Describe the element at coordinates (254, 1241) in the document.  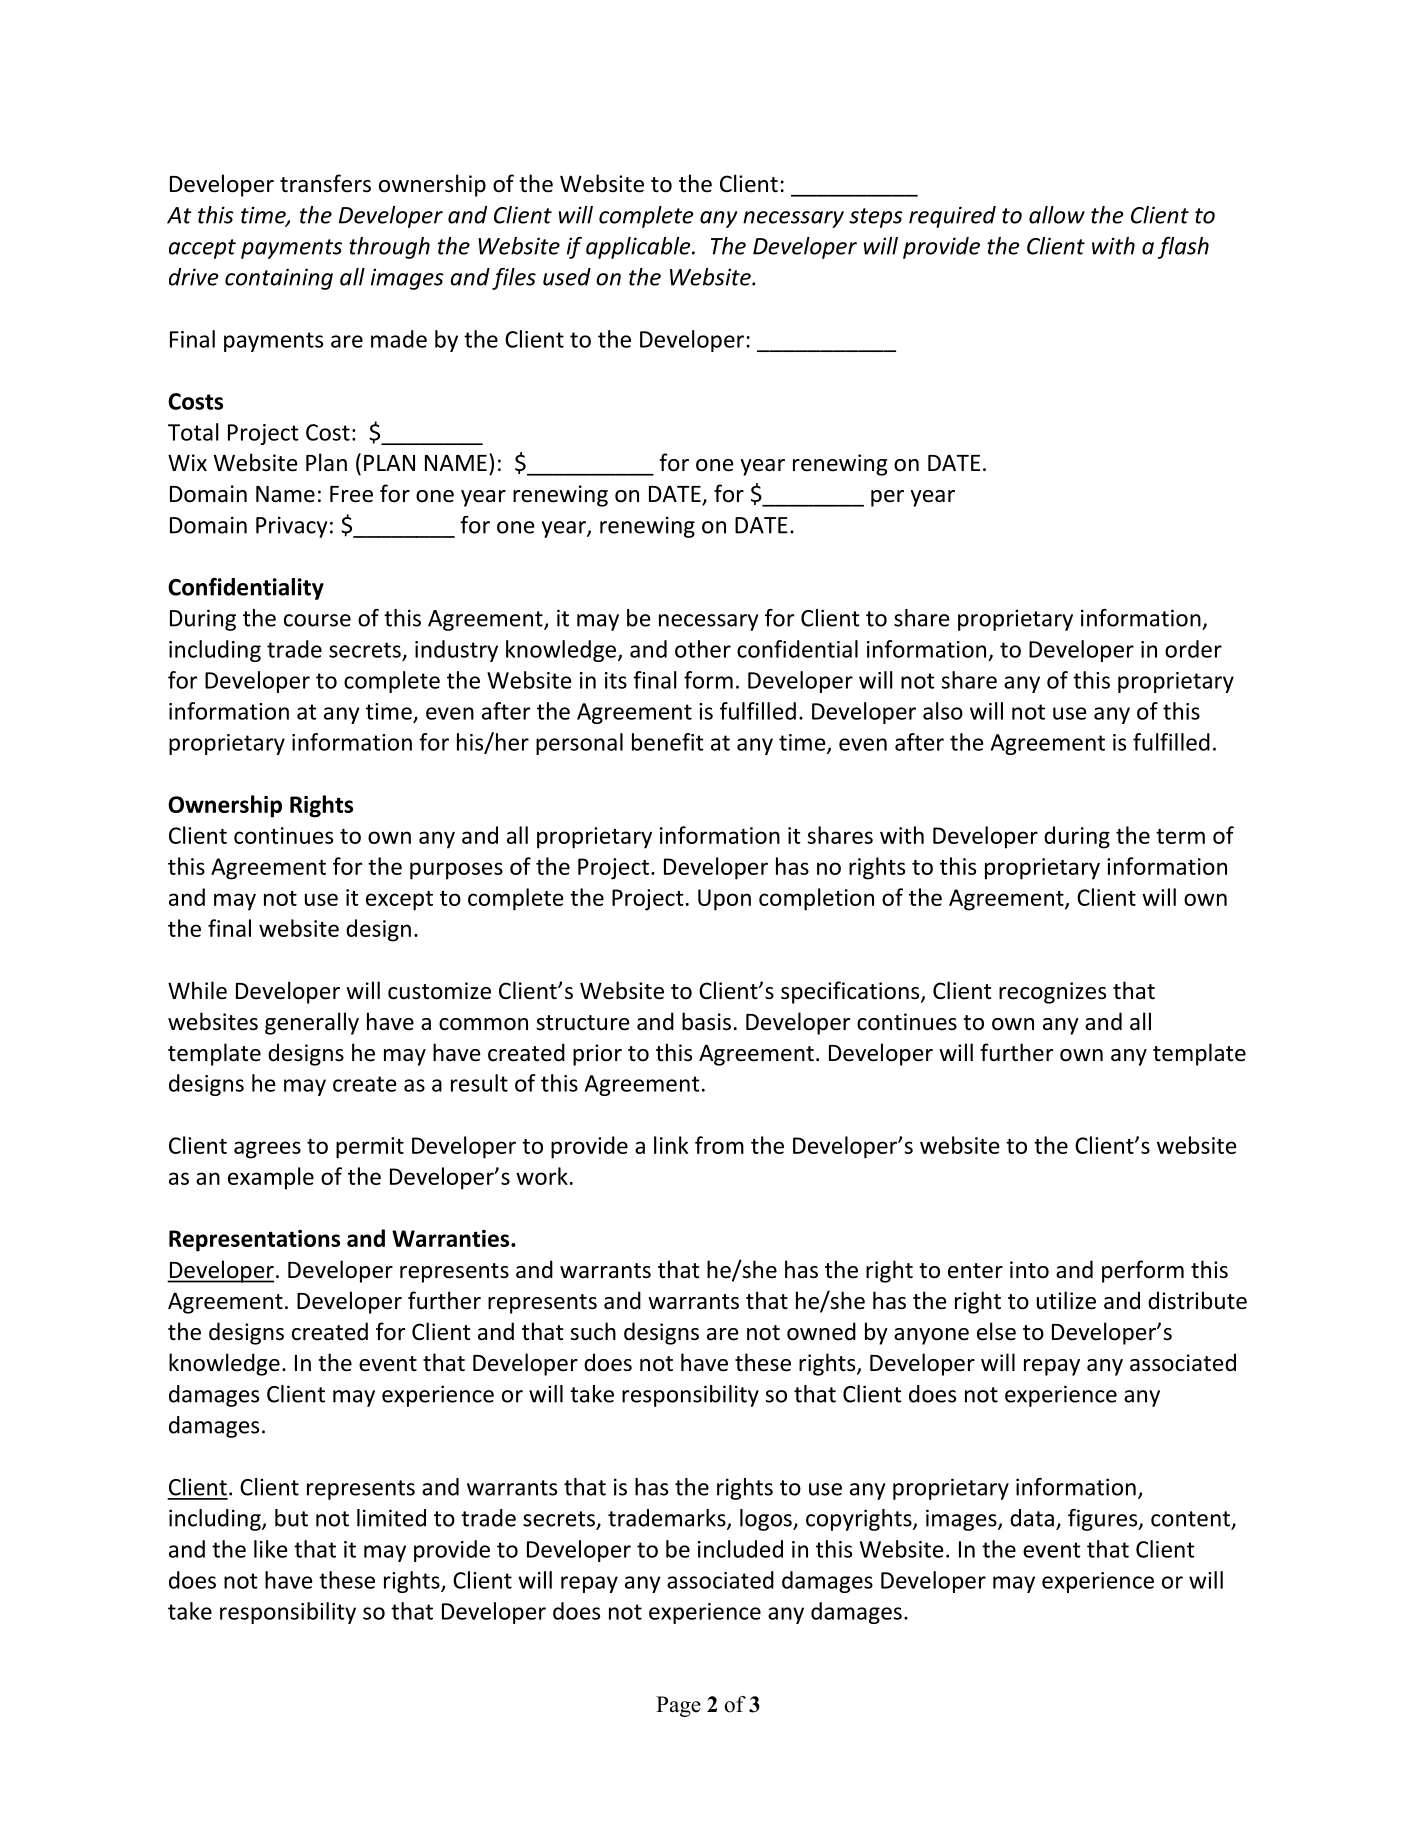
I see `Representations` at that location.
